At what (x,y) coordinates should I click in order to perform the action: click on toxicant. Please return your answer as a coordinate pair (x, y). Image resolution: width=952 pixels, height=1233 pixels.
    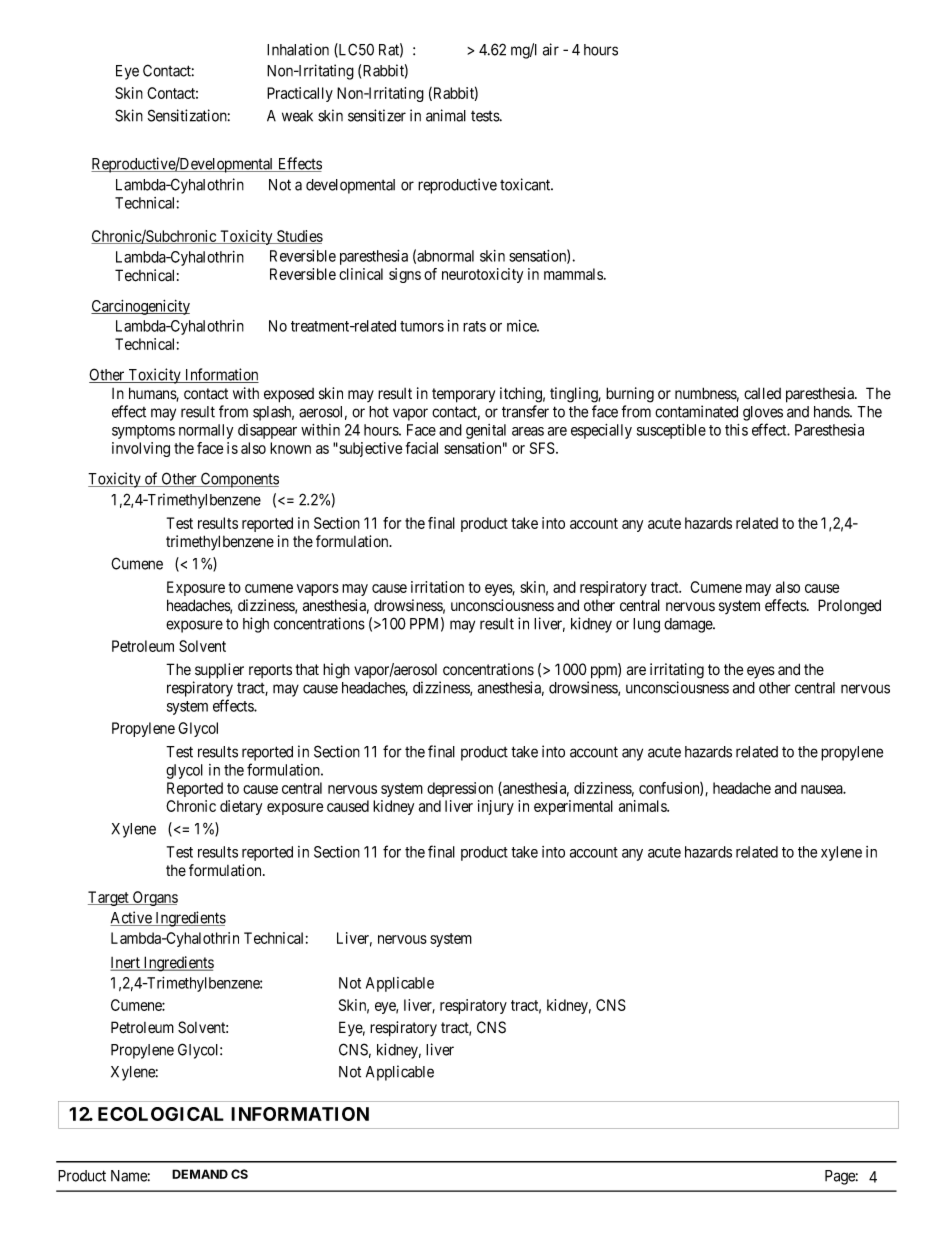
    Looking at the image, I should click on (526, 184).
